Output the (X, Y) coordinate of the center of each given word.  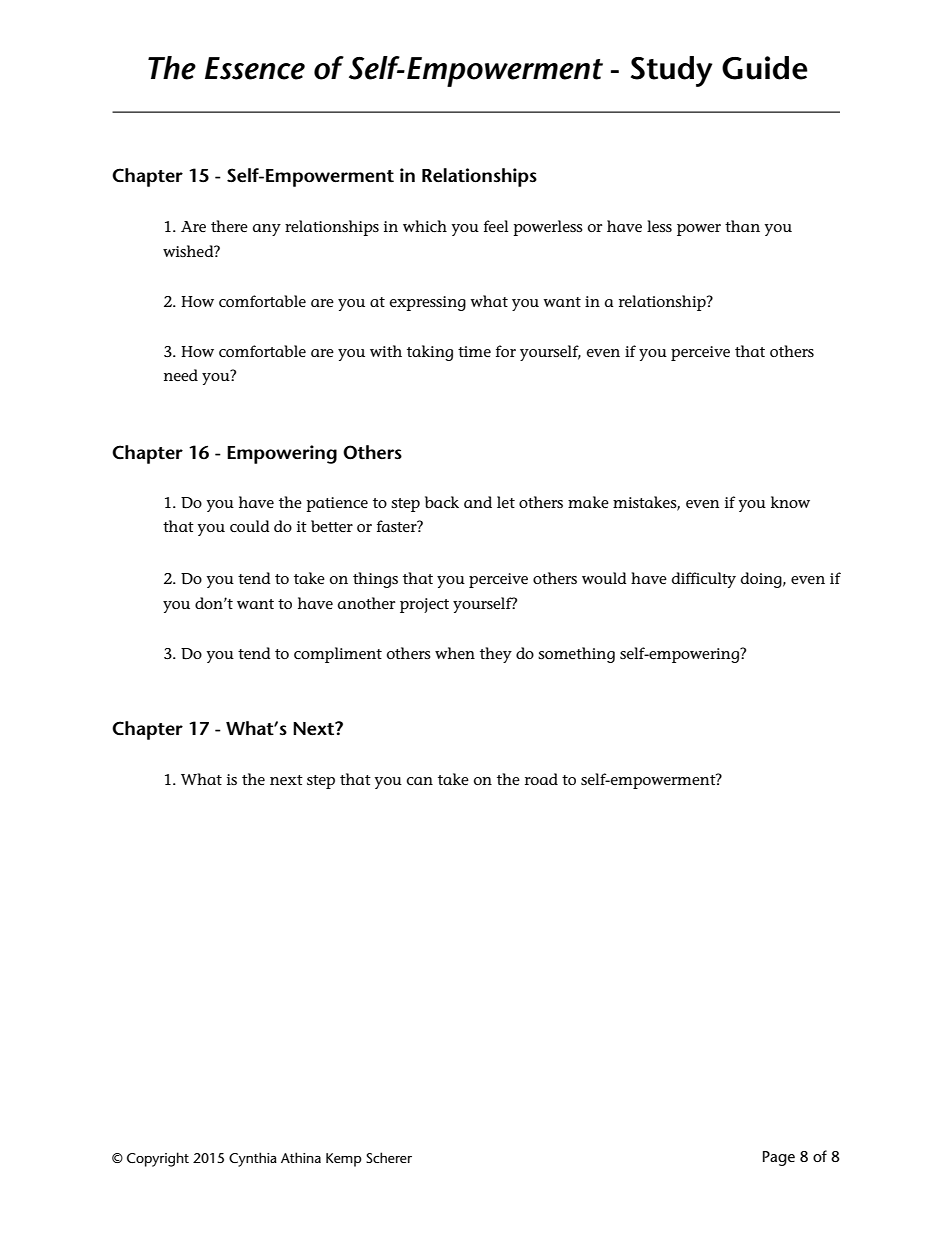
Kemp (344, 1160)
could (250, 526)
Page (779, 1158)
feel (496, 226)
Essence (255, 68)
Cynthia (253, 1159)
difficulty (704, 580)
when (455, 653)
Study (672, 71)
